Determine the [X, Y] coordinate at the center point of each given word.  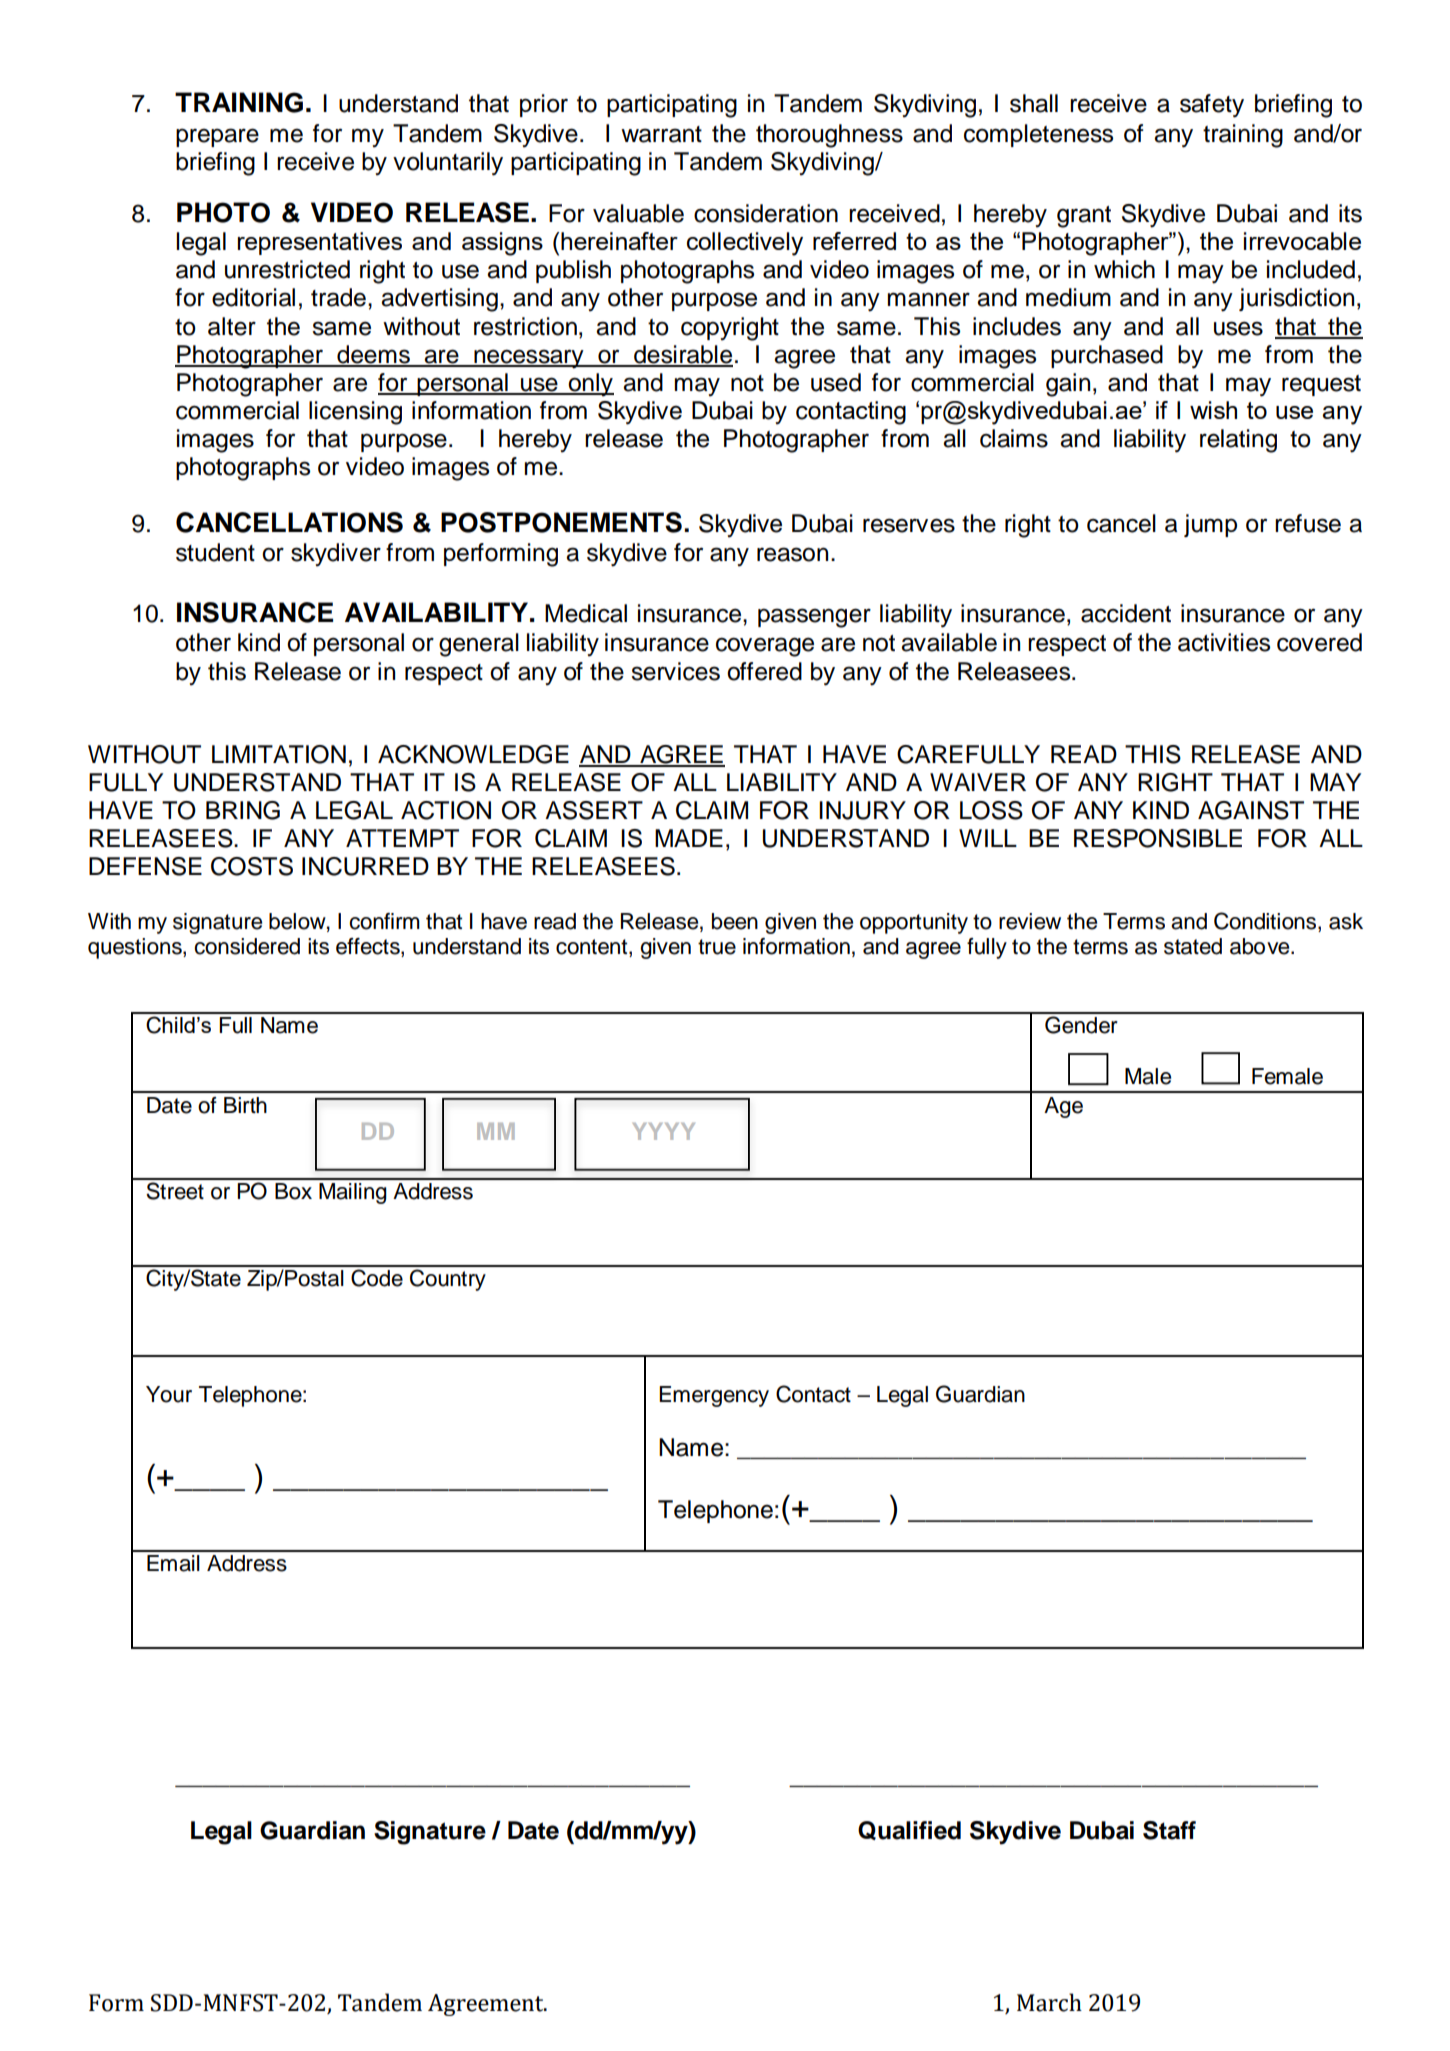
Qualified [909, 1830]
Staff [1169, 1830]
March [1049, 2002]
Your [169, 1394]
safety [1212, 106]
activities [1224, 642]
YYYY [664, 1131]
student [215, 552]
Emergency [714, 1396]
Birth [245, 1105]
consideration [766, 213]
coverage [765, 647]
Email [173, 1563]
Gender [1081, 1025]
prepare [217, 137]
